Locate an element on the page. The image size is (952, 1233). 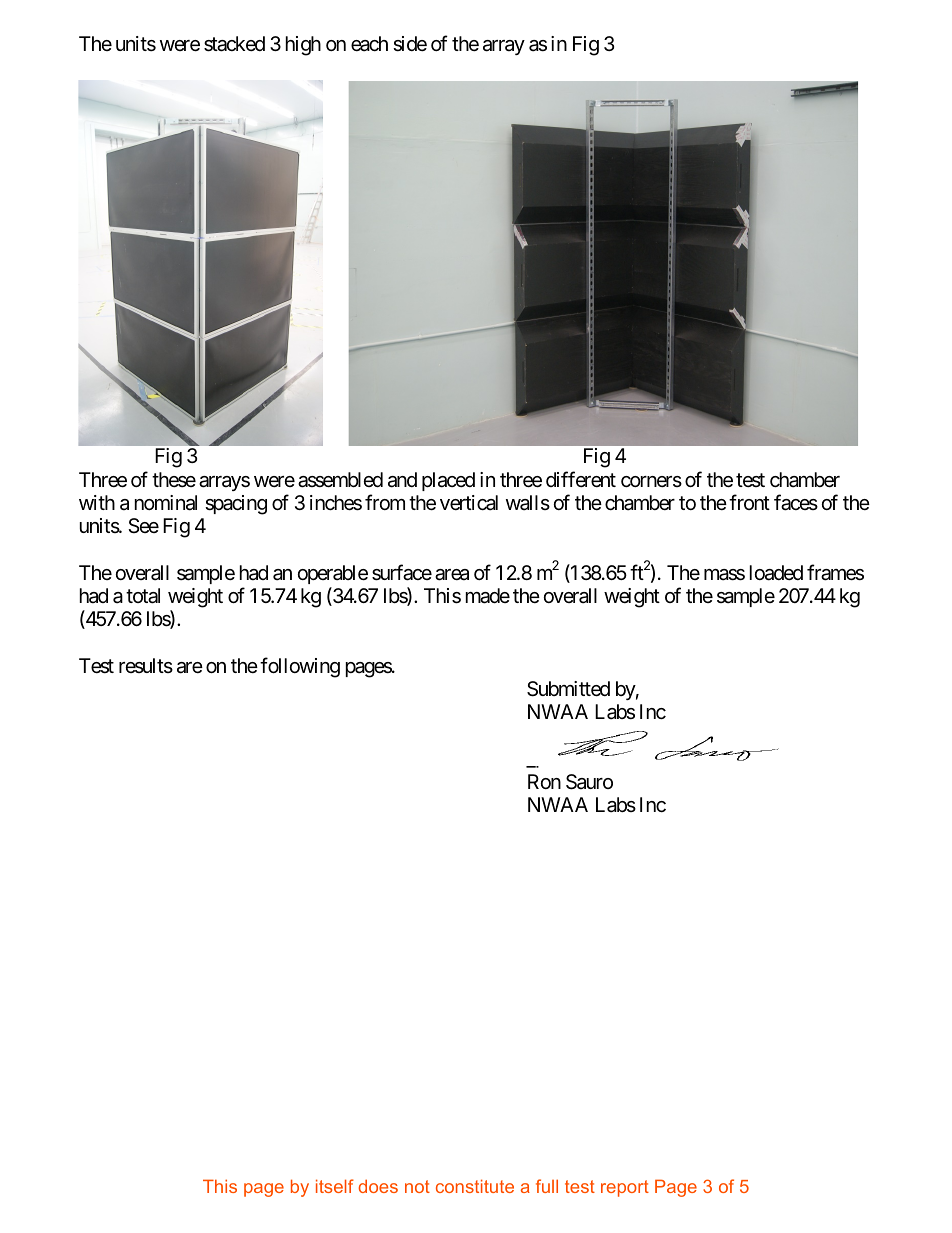
report is located at coordinates (625, 1188).
